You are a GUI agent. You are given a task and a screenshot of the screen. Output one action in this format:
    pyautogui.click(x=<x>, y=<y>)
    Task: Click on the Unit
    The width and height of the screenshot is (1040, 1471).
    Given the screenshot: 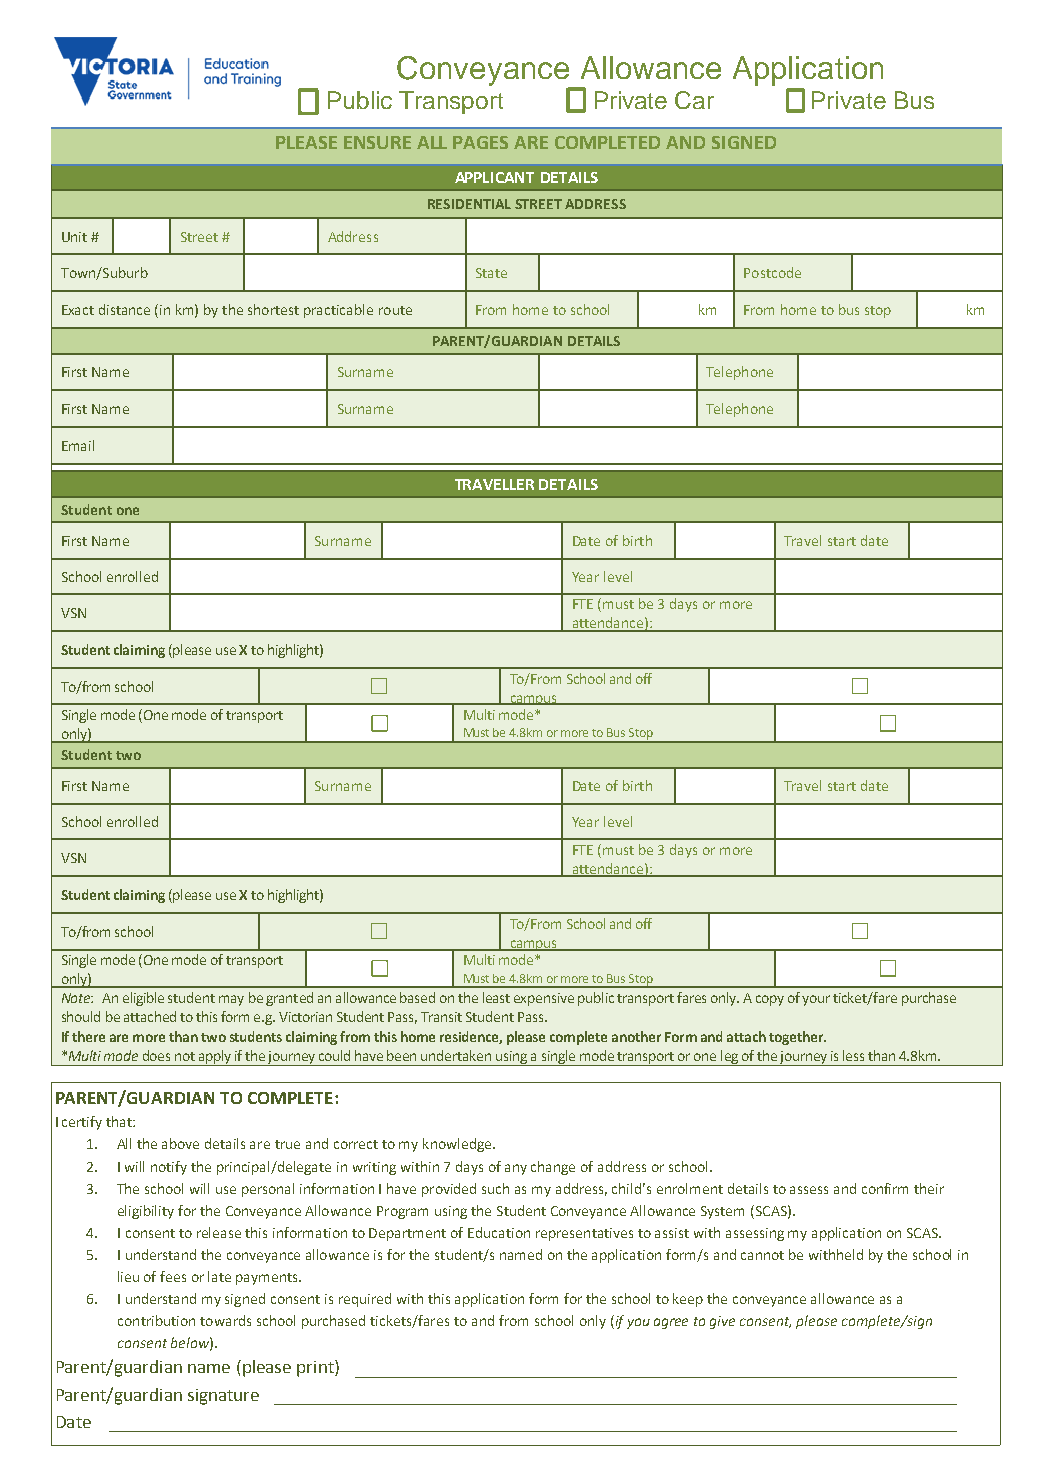 What is the action you would take?
    pyautogui.click(x=74, y=237)
